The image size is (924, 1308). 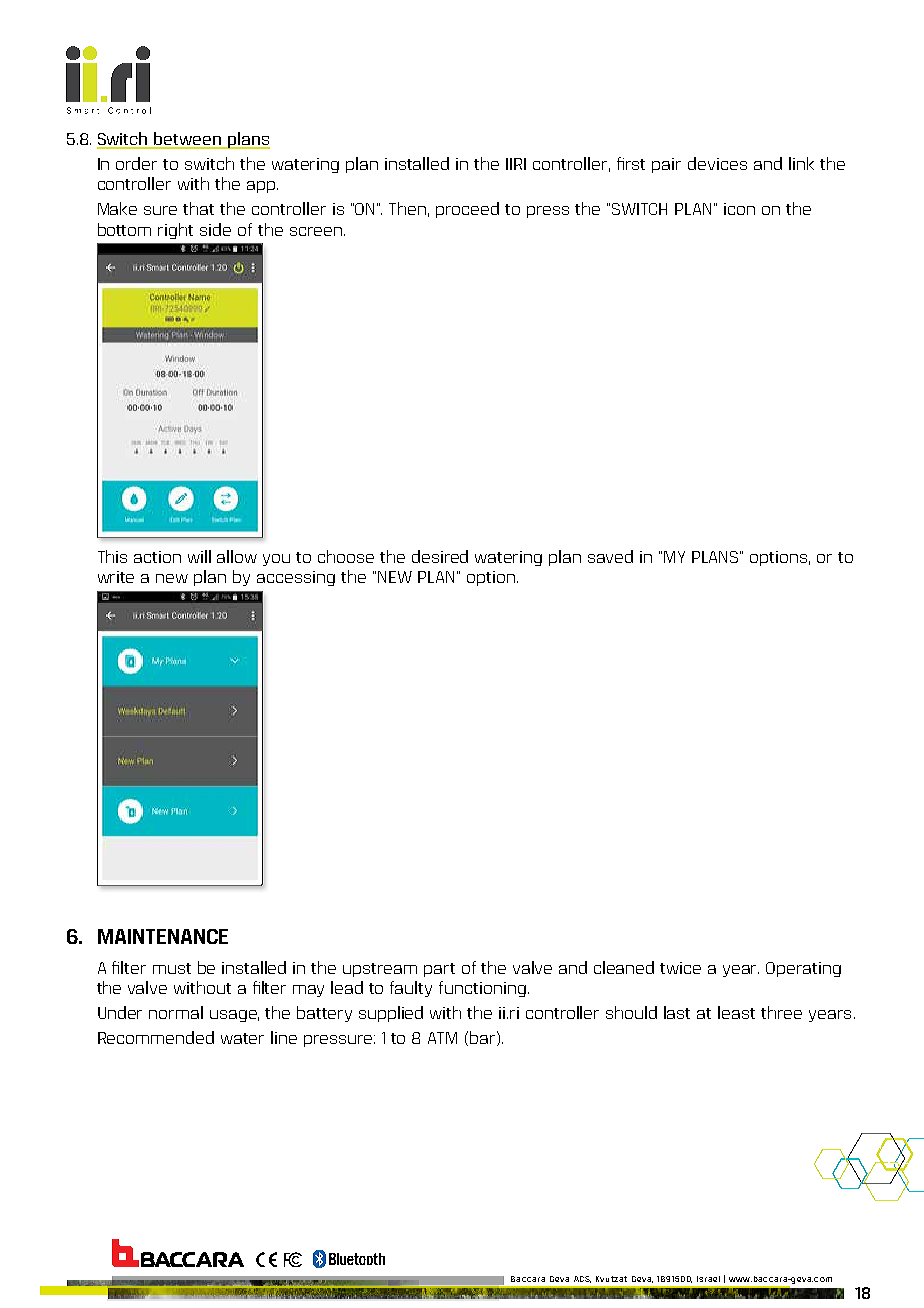 What do you see at coordinates (156, 1037) in the page?
I see `Recommended` at bounding box center [156, 1037].
